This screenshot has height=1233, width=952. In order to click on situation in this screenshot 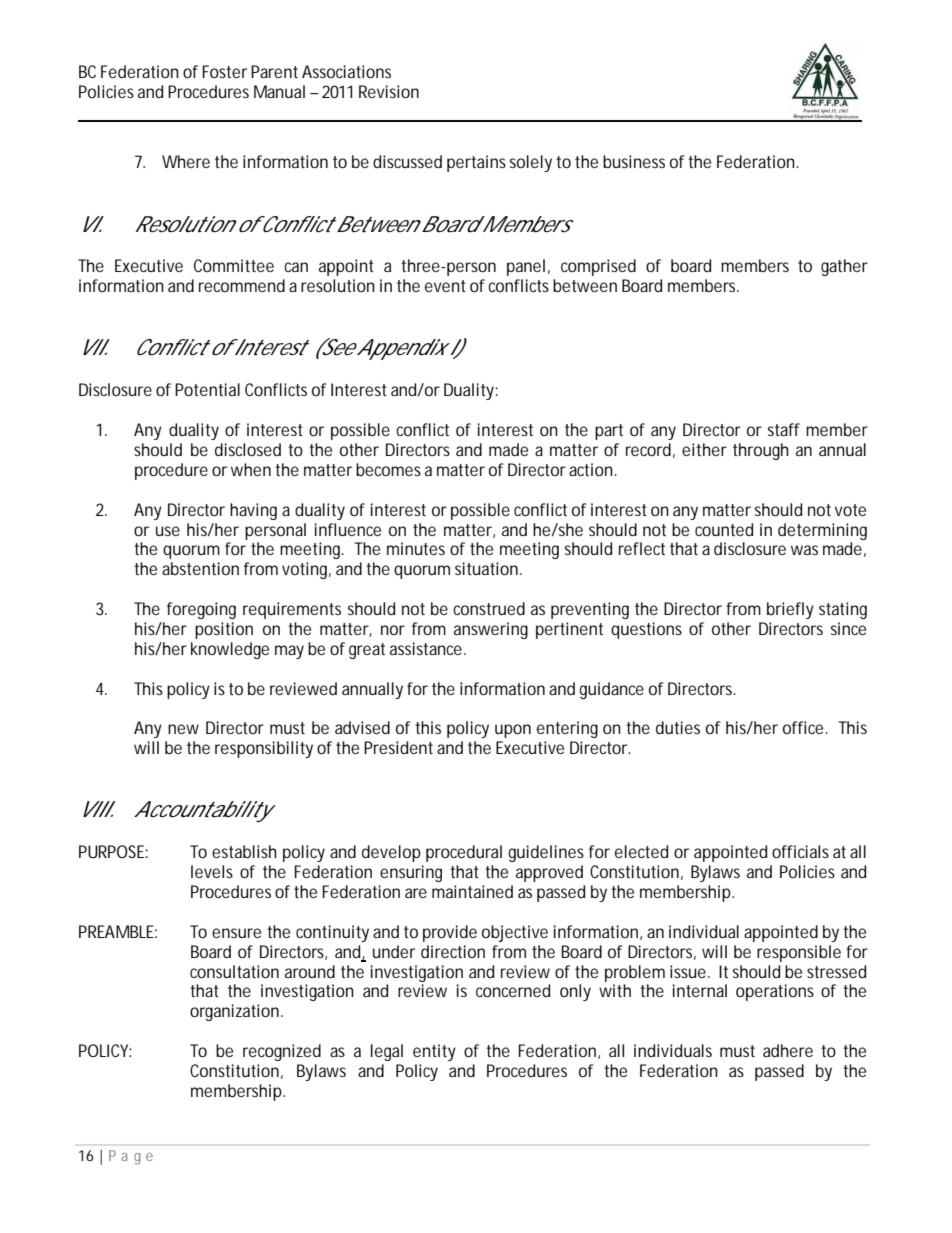, I will do `click(486, 568)`.
